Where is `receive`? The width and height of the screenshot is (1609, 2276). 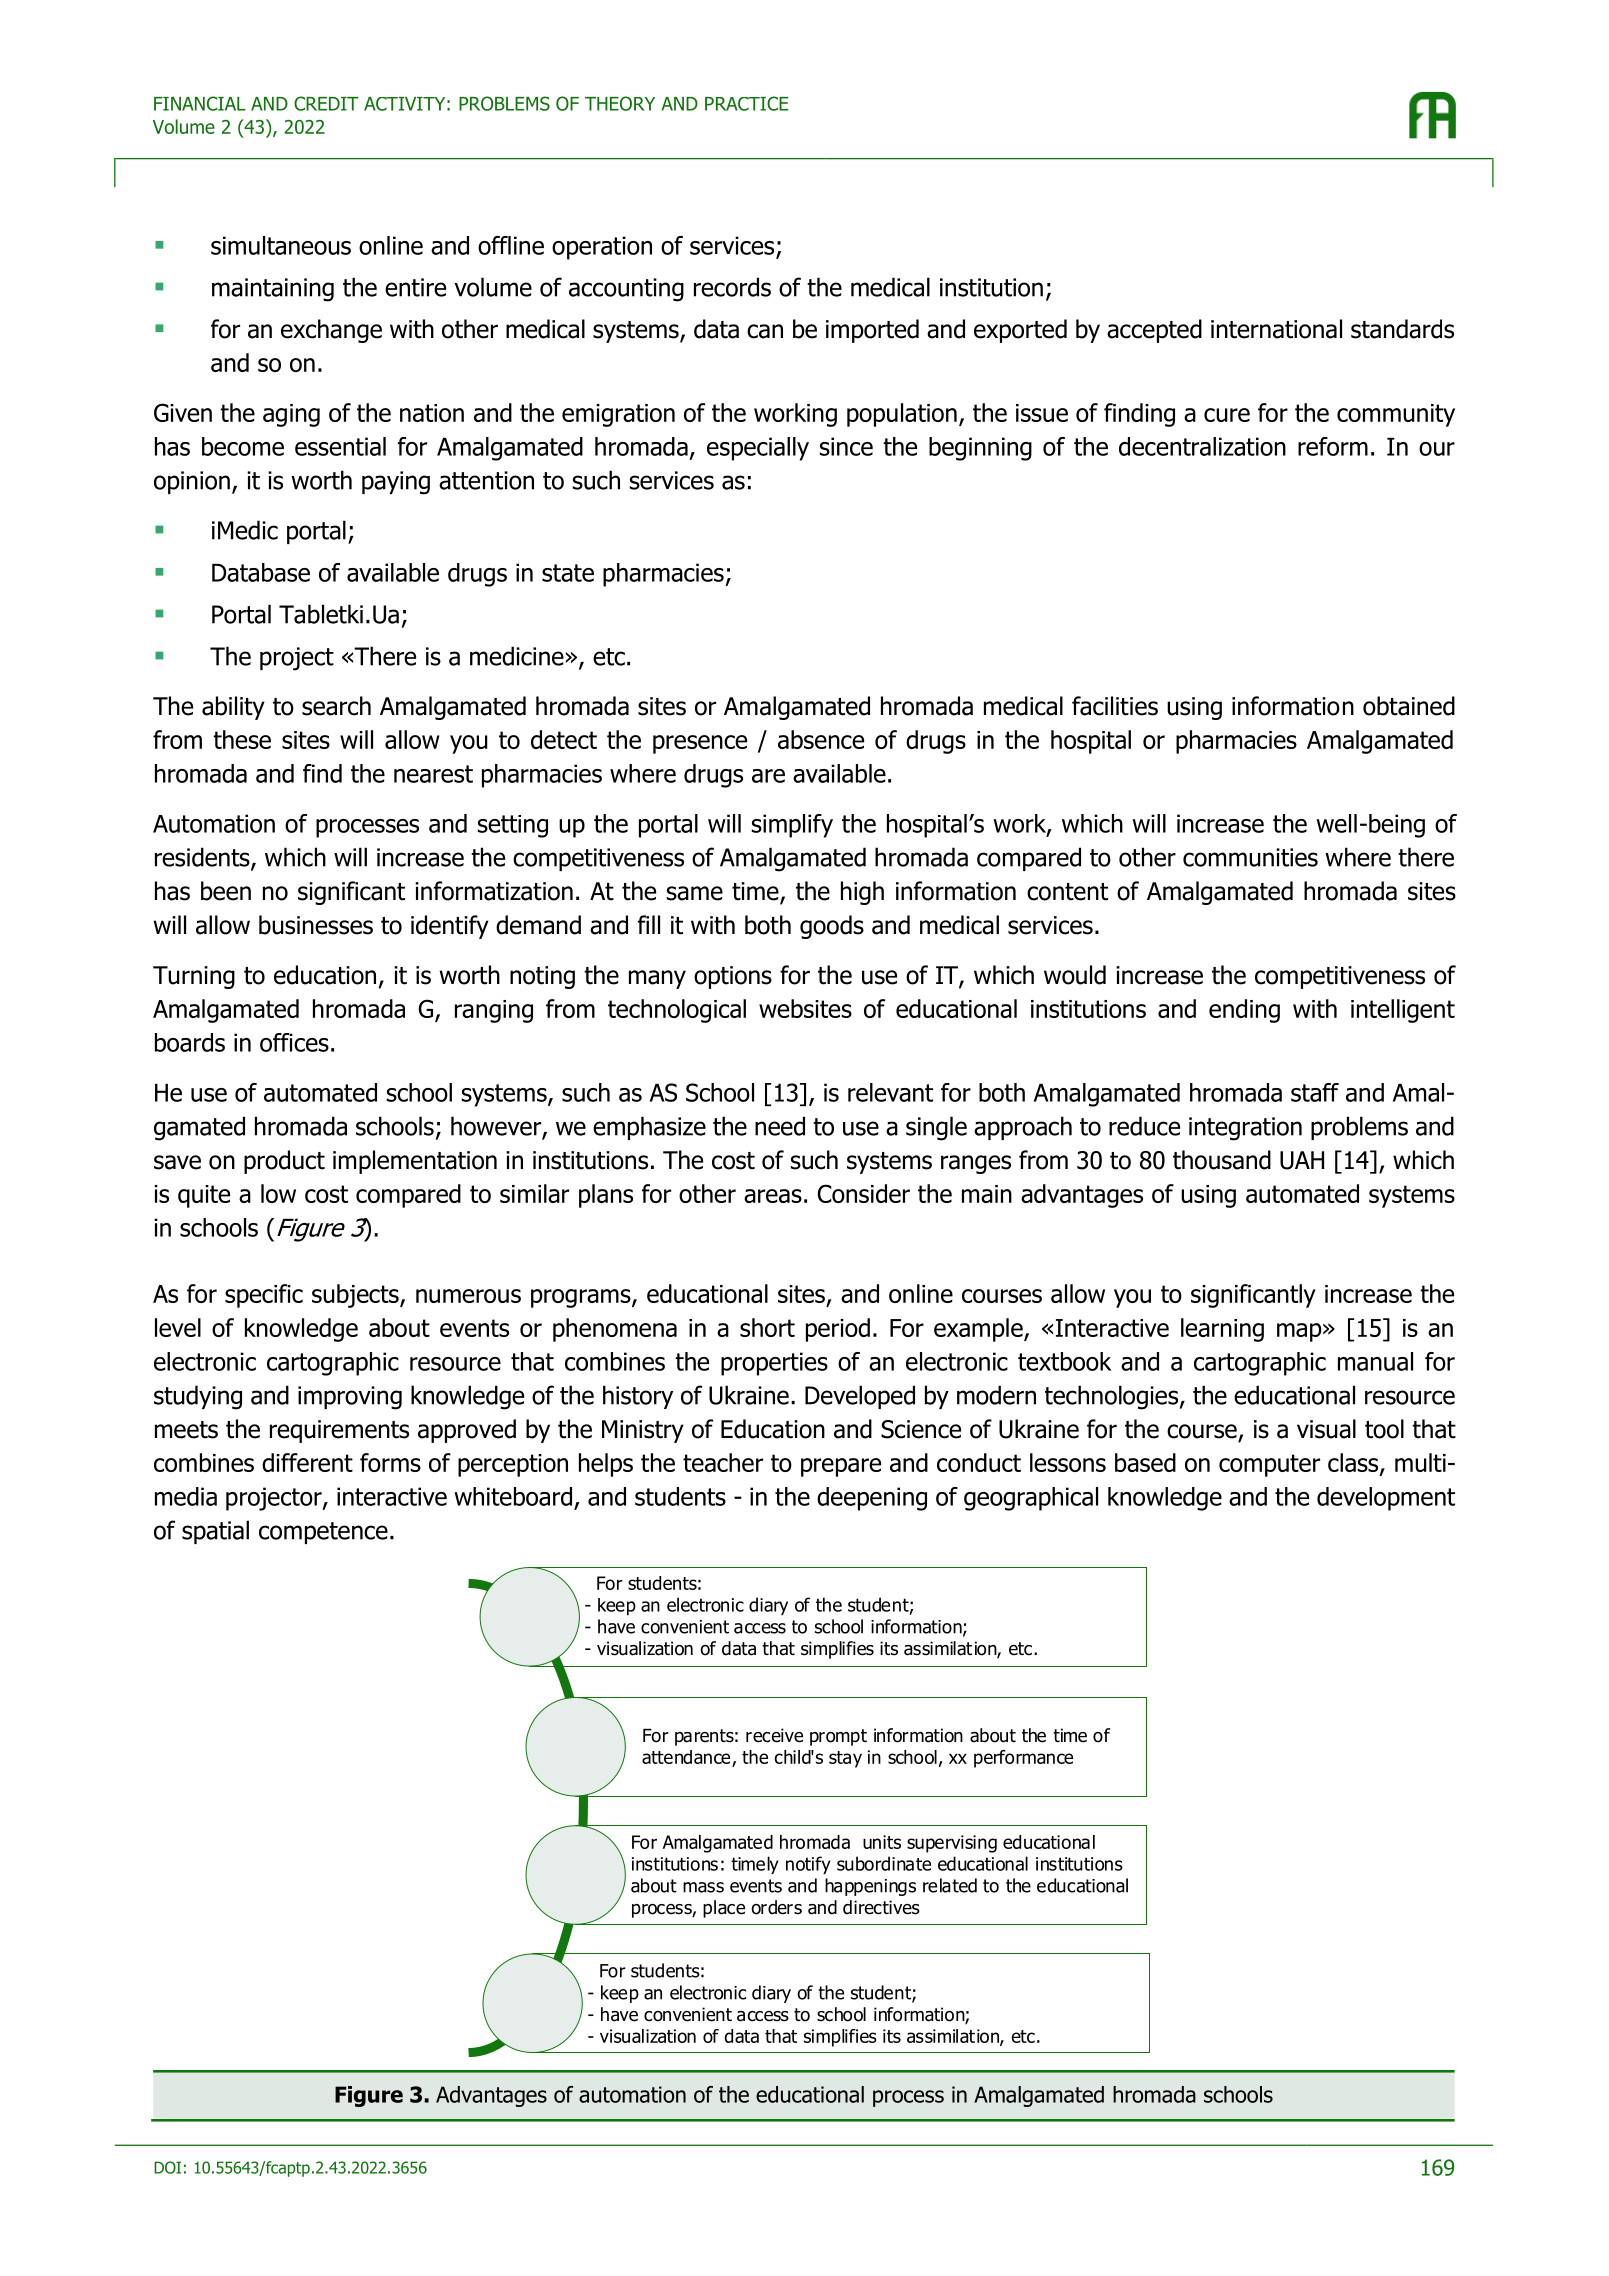
receive is located at coordinates (774, 1735).
